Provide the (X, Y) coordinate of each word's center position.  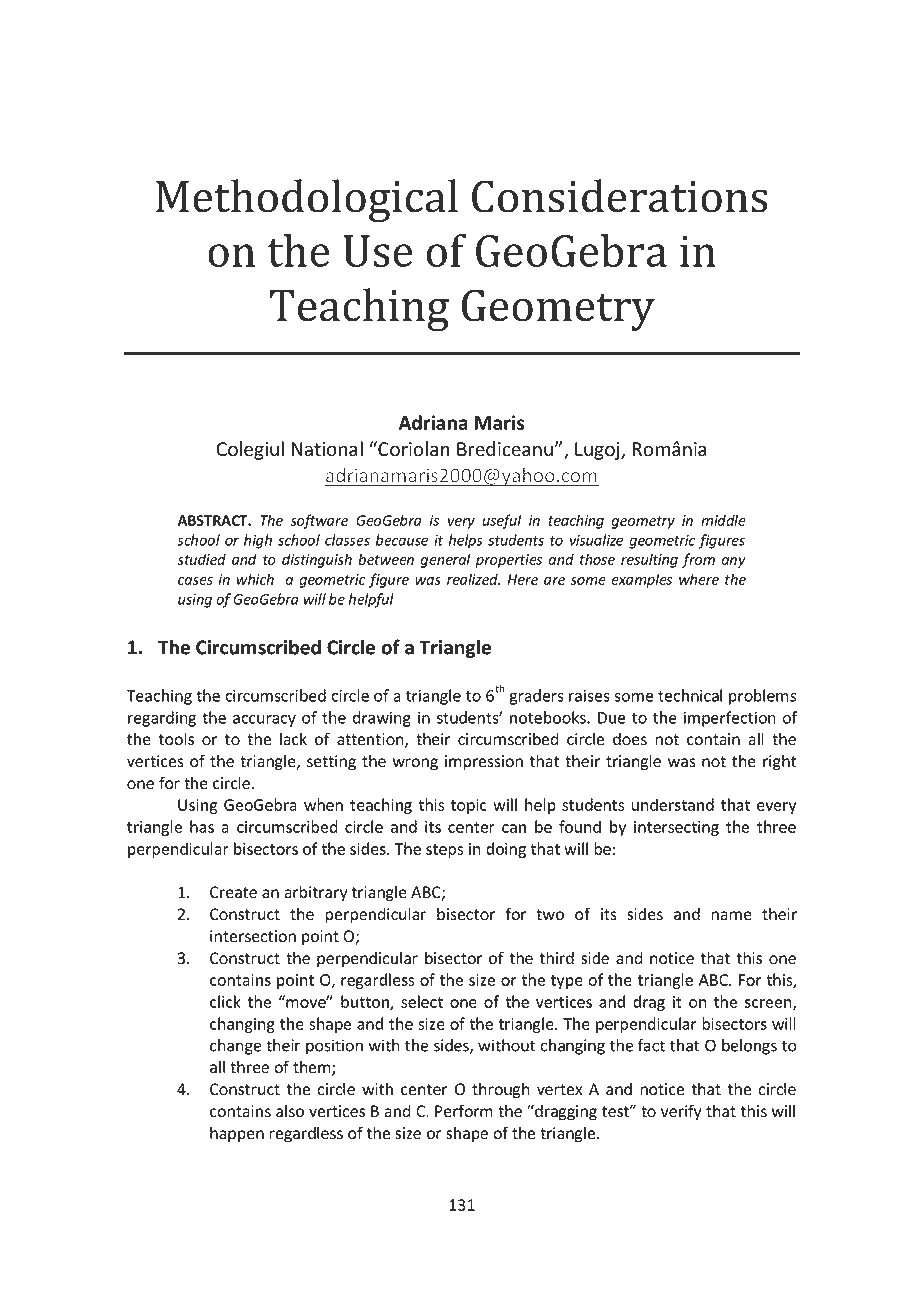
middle (723, 520)
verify (681, 1112)
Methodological (307, 200)
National (327, 449)
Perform (464, 1111)
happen (237, 1134)
